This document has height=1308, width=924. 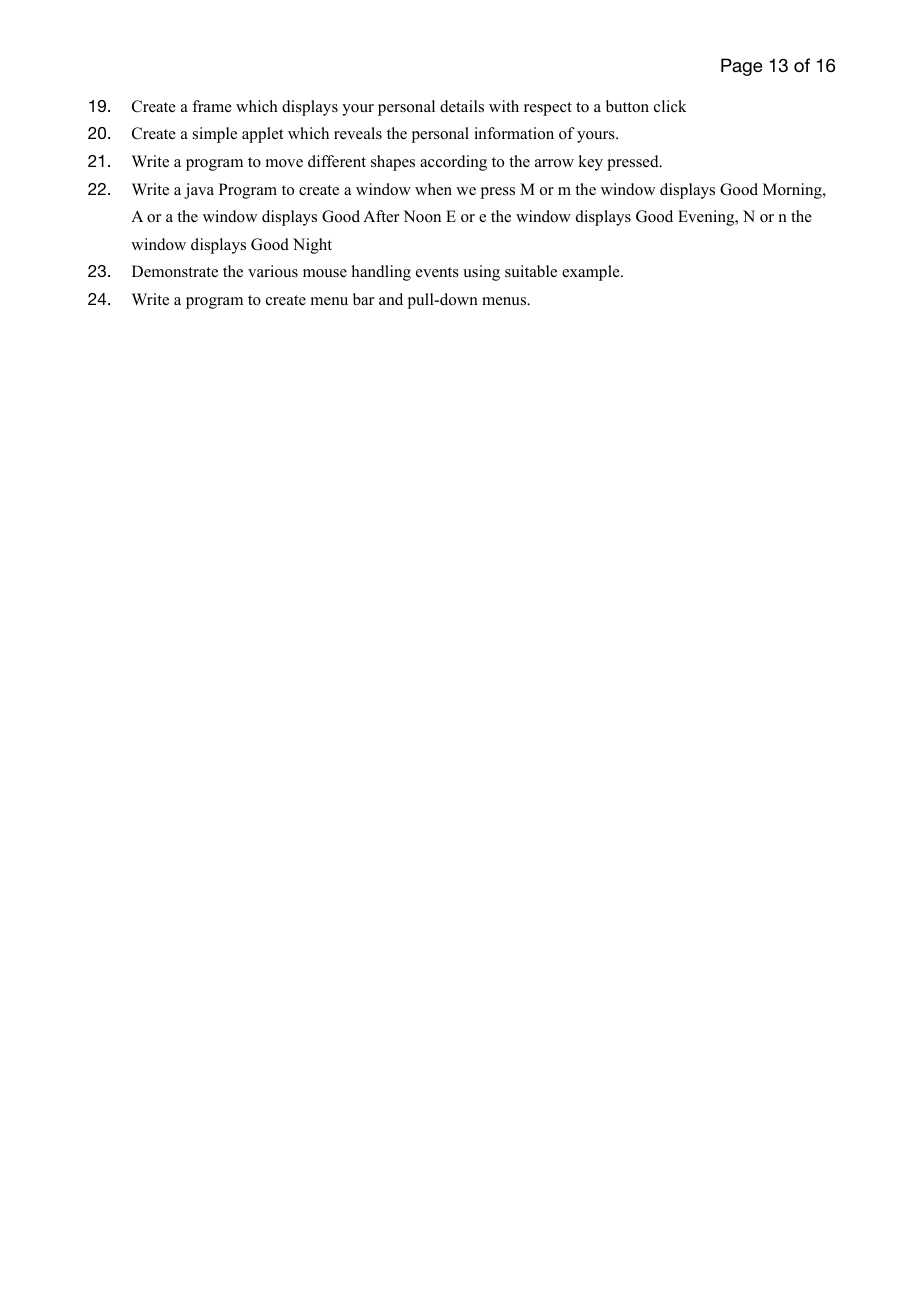 What do you see at coordinates (381, 216) in the document?
I see `After` at bounding box center [381, 216].
